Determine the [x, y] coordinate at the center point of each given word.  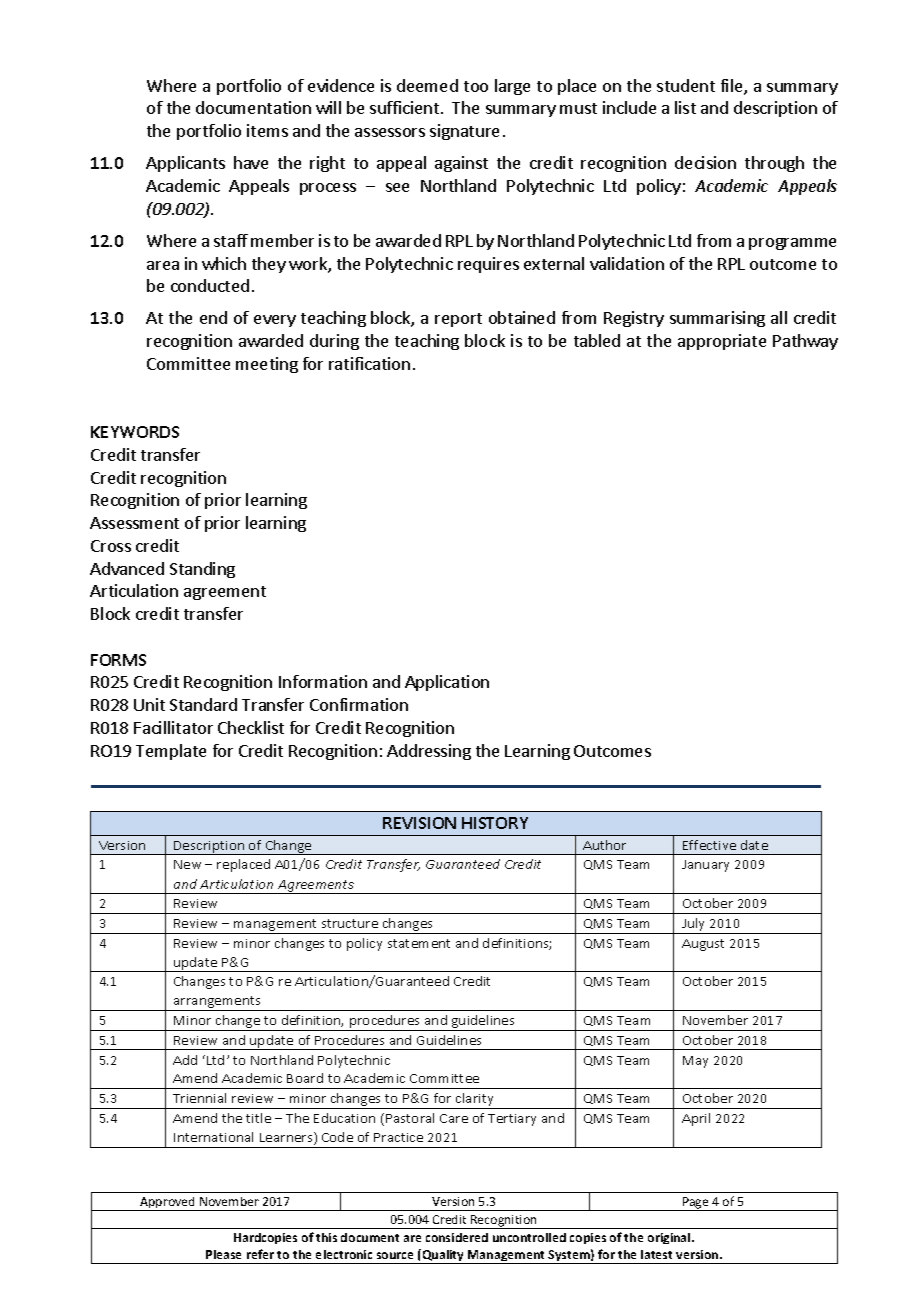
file [733, 87]
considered [457, 1237]
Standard [203, 704]
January [705, 866]
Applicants [185, 164]
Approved [168, 1204]
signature [464, 132]
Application [447, 683]
